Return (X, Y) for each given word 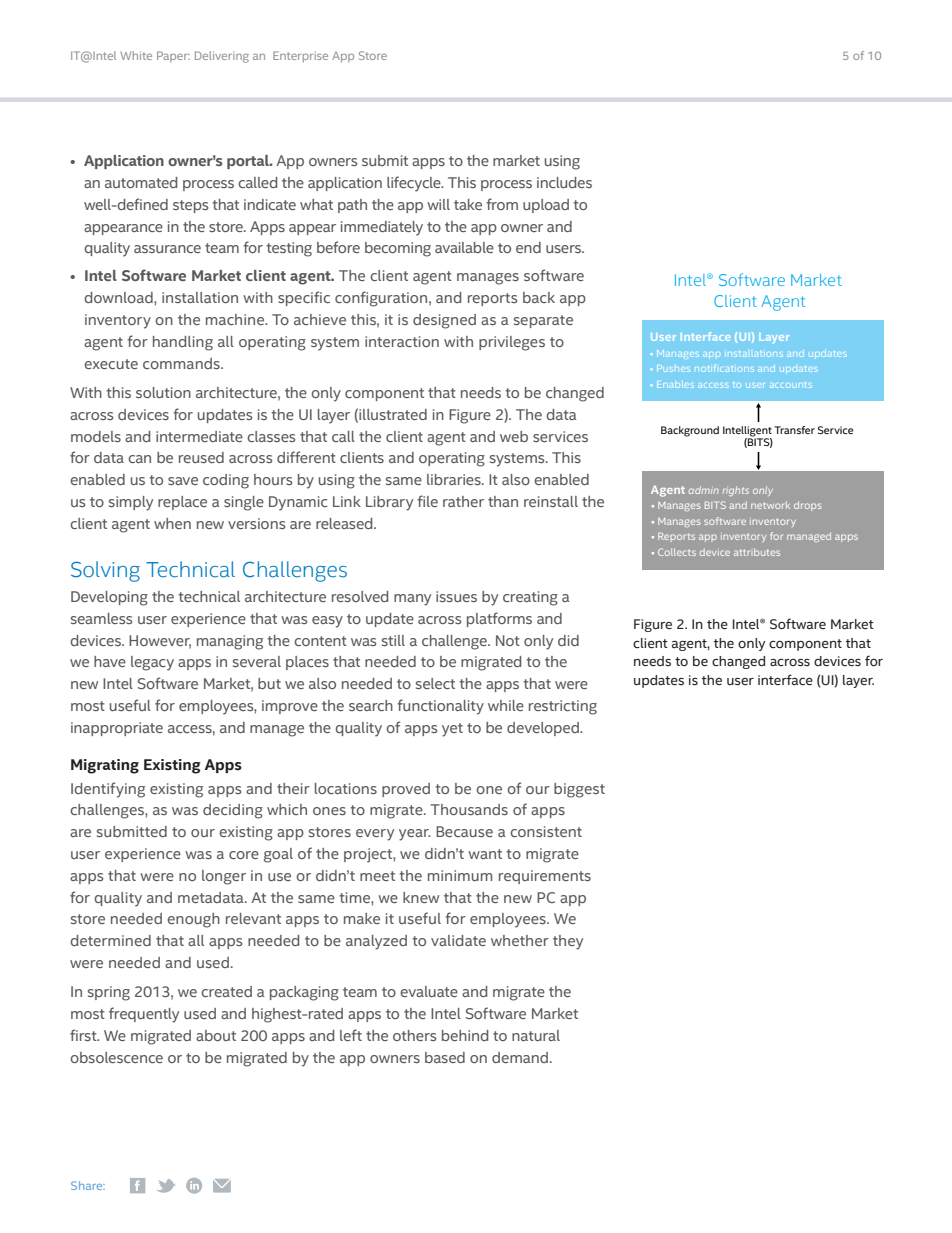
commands (182, 363)
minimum (460, 875)
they (568, 942)
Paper (173, 56)
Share (88, 1185)
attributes (757, 552)
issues (456, 596)
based (445, 1057)
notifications (723, 368)
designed (444, 321)
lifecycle (415, 184)
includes (564, 182)
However (160, 641)
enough (193, 920)
